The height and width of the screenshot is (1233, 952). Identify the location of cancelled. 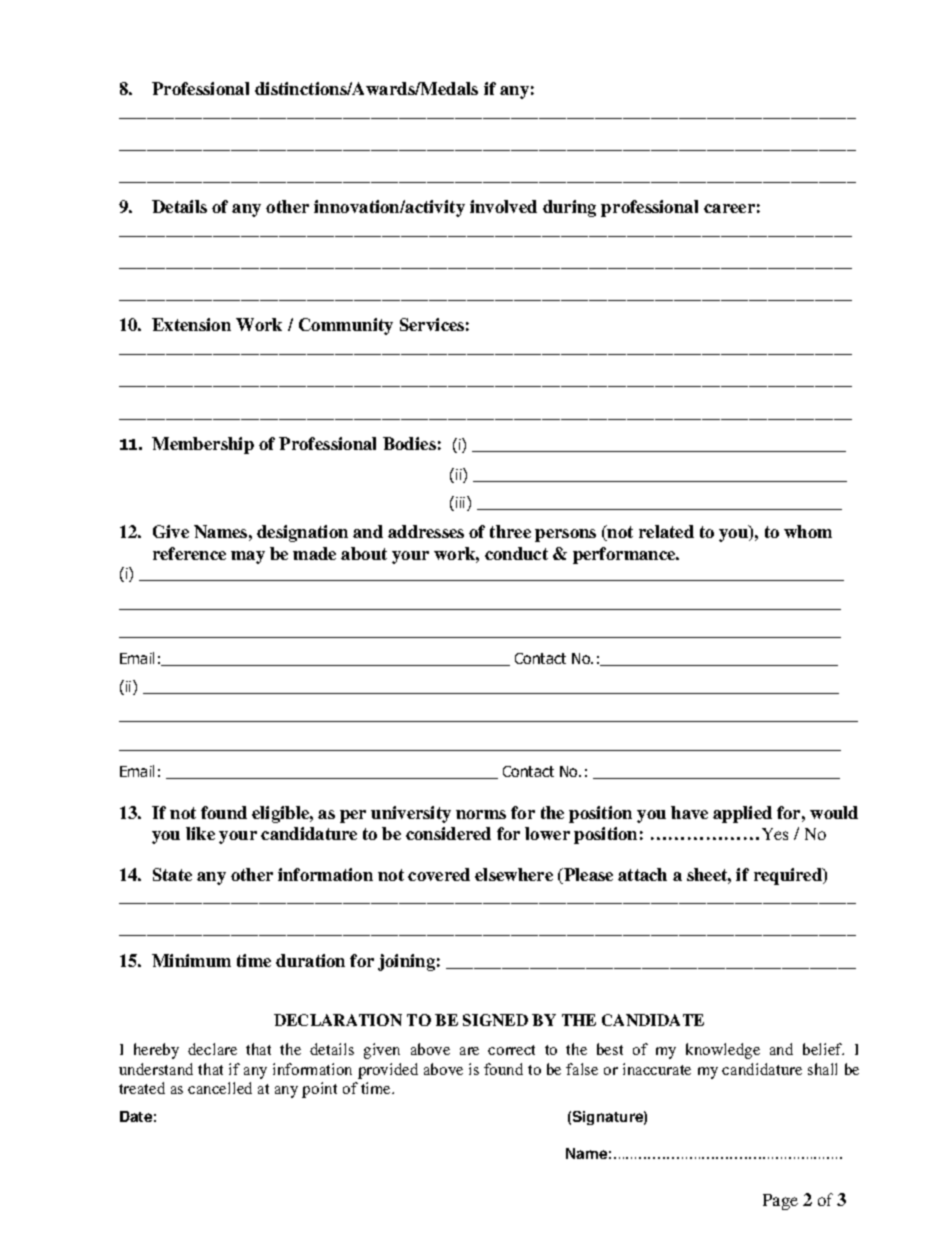
(220, 1088).
